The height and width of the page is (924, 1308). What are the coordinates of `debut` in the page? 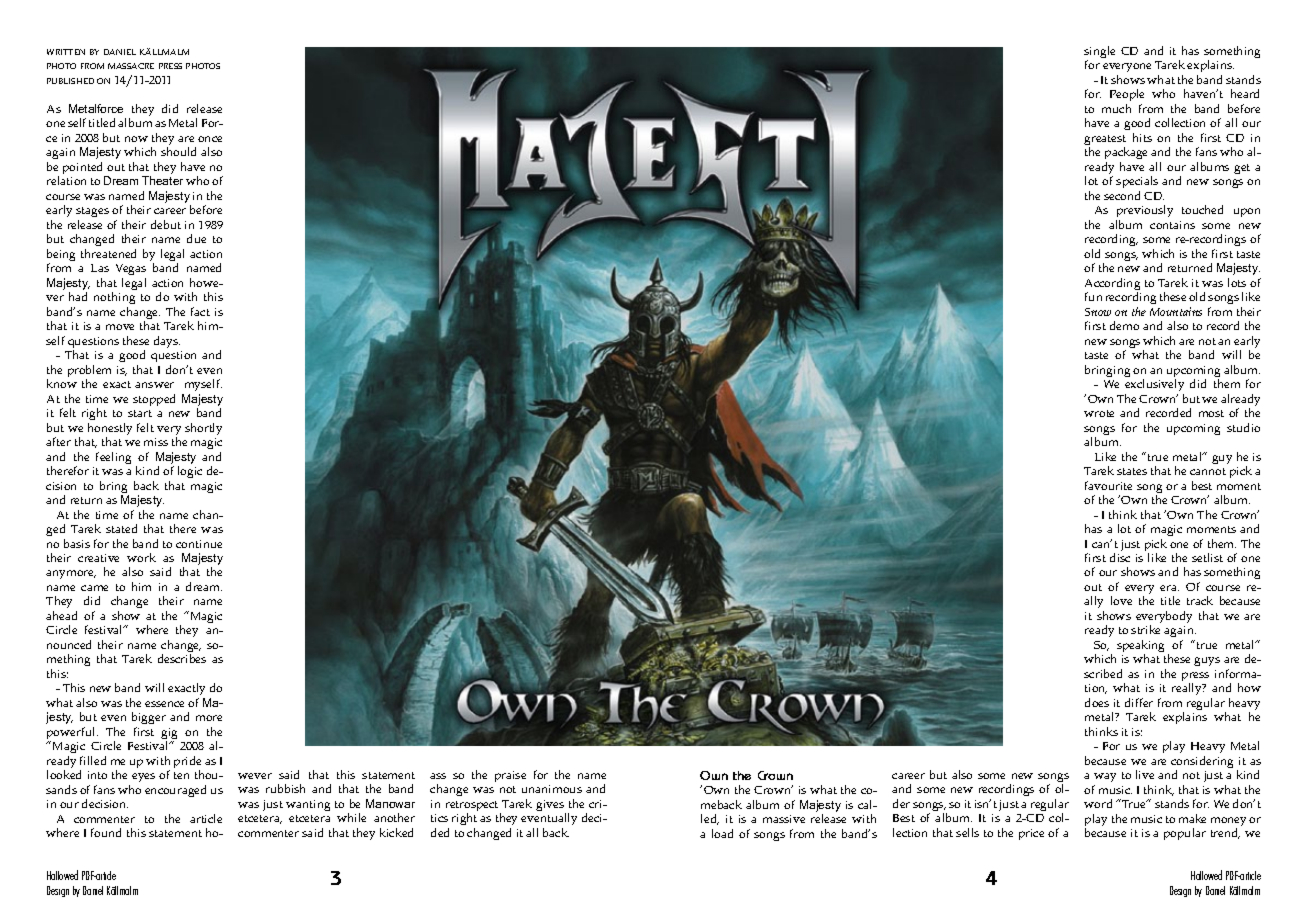 It's located at (166, 224).
